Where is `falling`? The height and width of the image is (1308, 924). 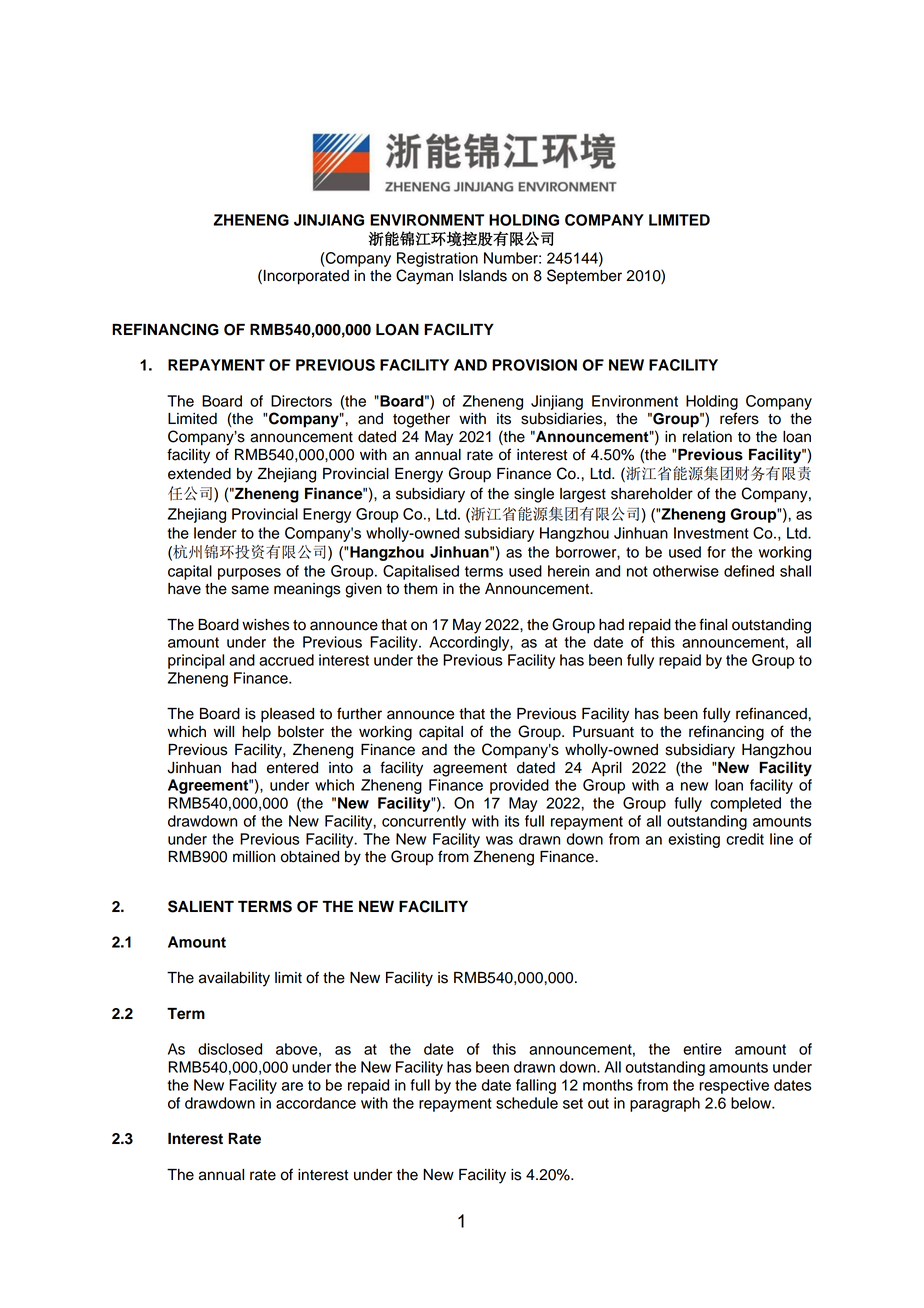 falling is located at coordinates (536, 1086).
